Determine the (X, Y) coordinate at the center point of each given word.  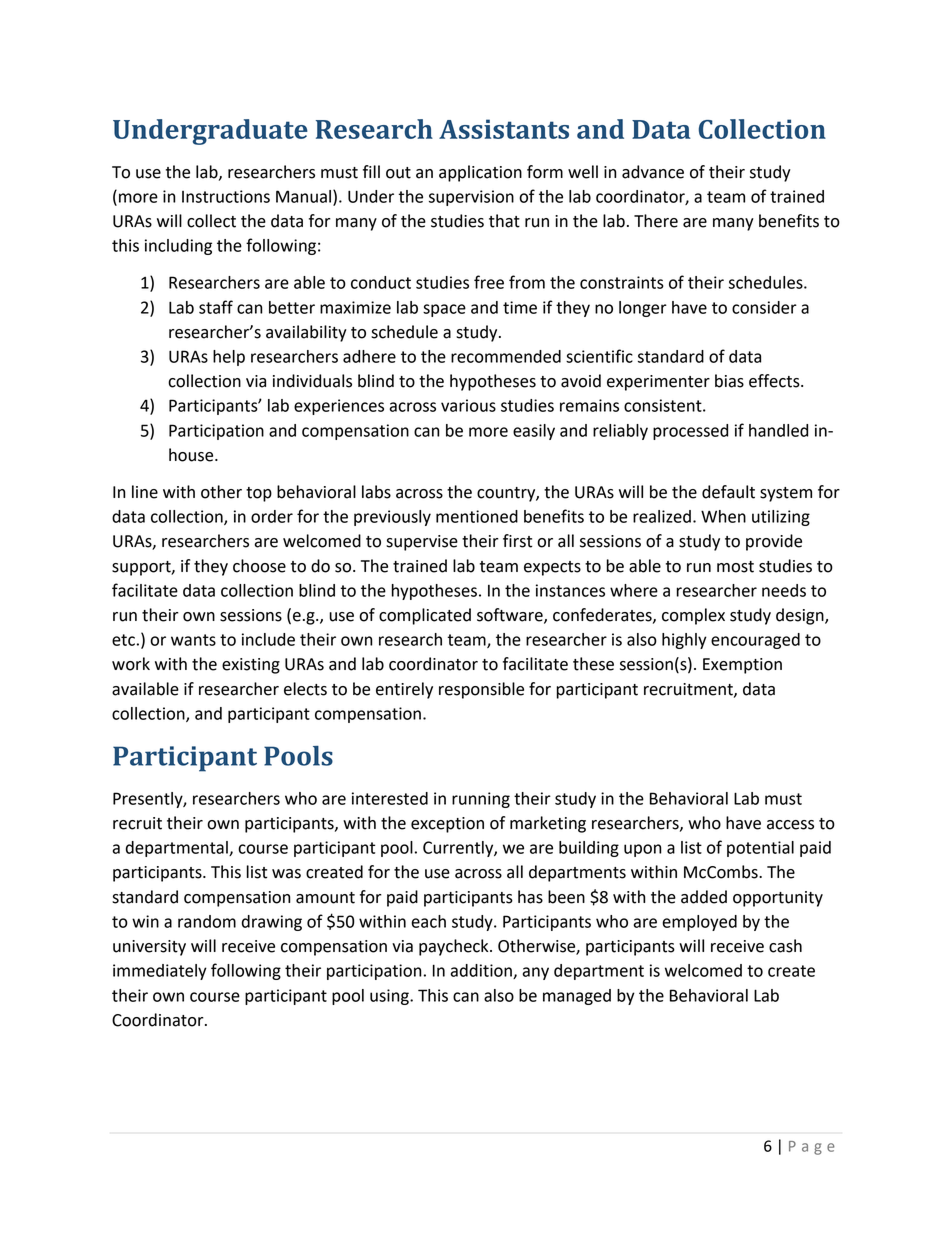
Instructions (226, 196)
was (286, 874)
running (481, 800)
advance (653, 172)
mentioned (477, 516)
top (259, 494)
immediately (160, 972)
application (480, 173)
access (790, 825)
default (728, 492)
